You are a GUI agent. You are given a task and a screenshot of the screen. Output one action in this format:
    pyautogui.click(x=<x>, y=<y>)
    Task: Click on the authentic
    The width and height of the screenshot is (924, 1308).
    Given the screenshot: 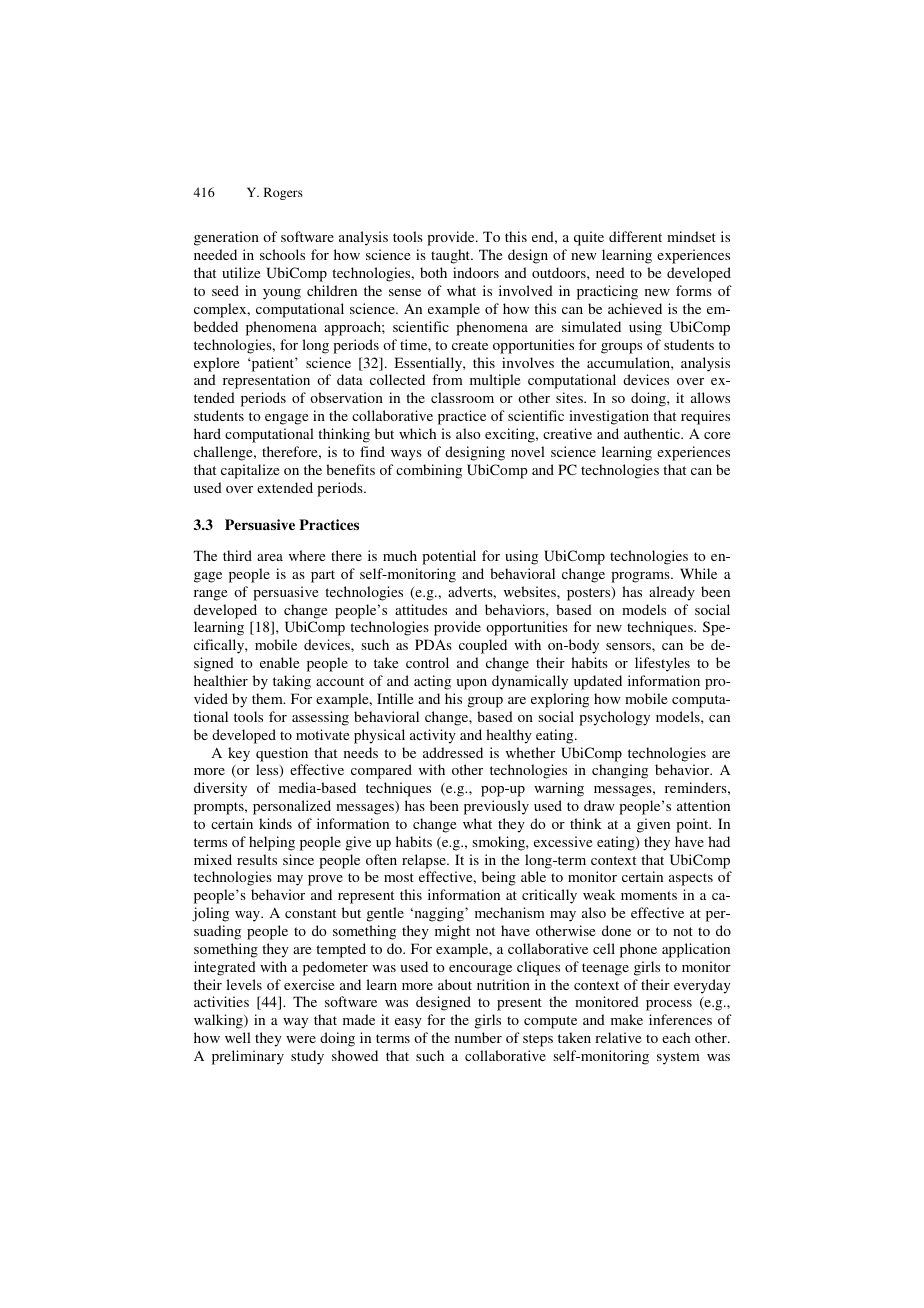 What is the action you would take?
    pyautogui.click(x=653, y=433)
